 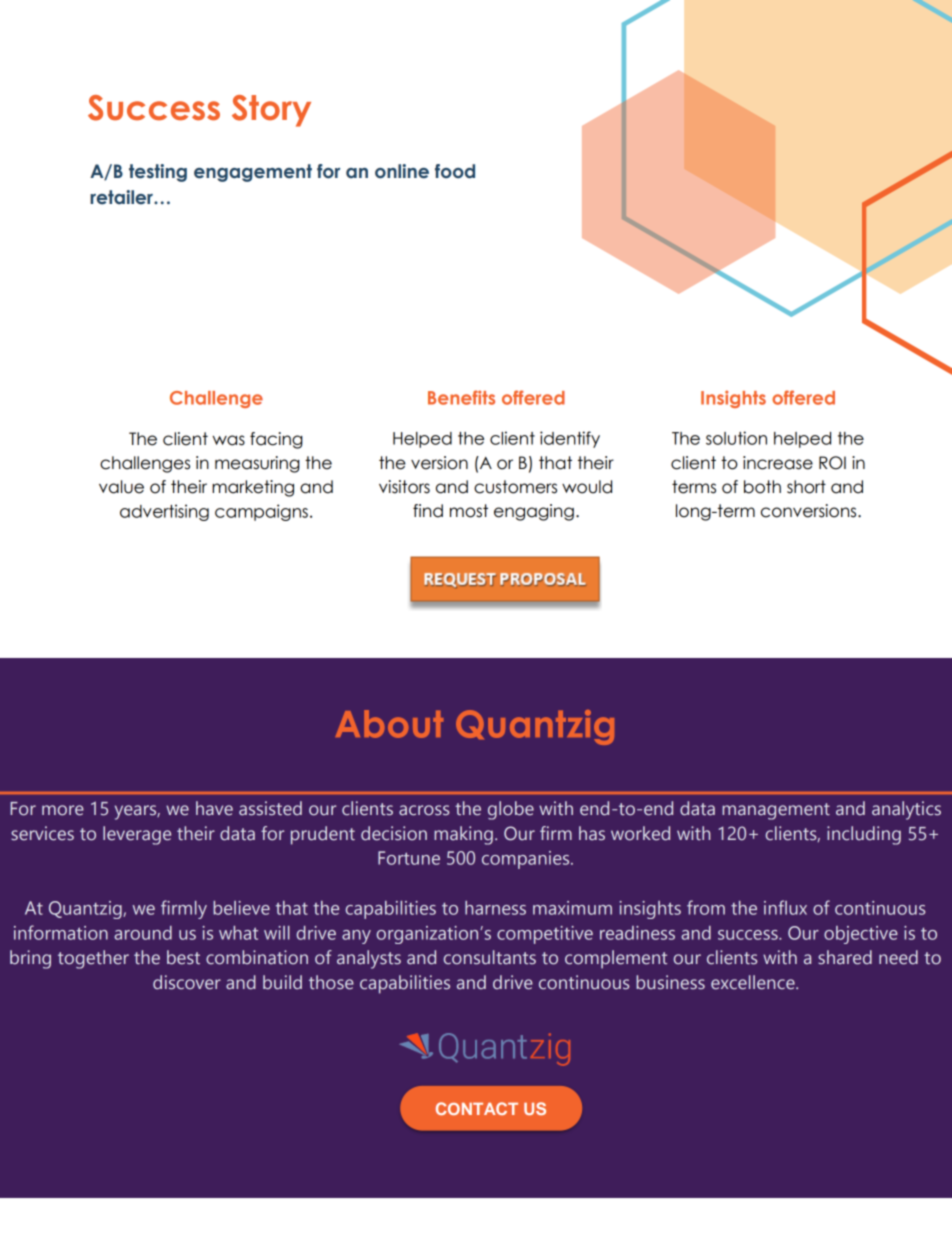 I want to click on food, so click(x=455, y=171).
